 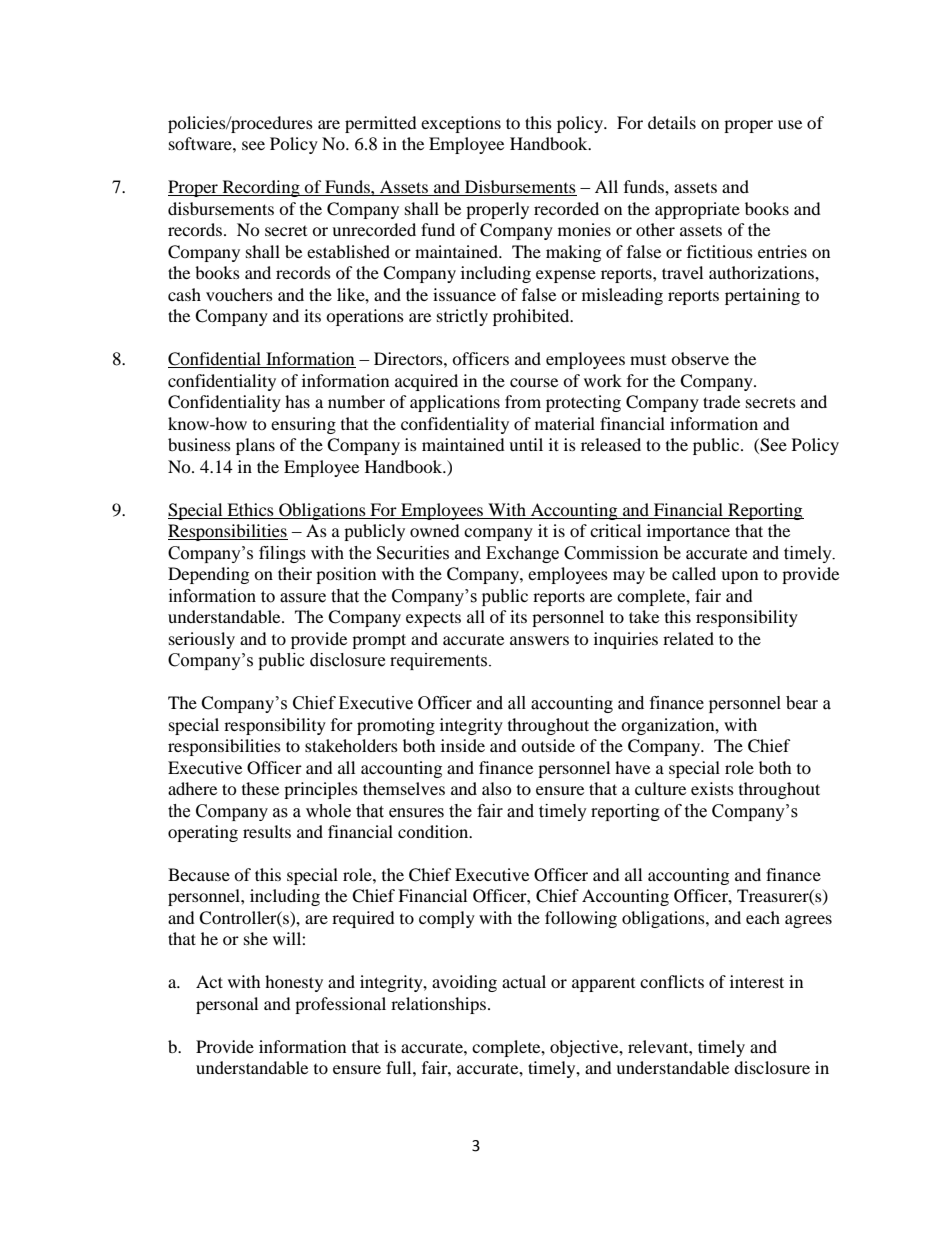 I want to click on also, so click(x=497, y=788).
